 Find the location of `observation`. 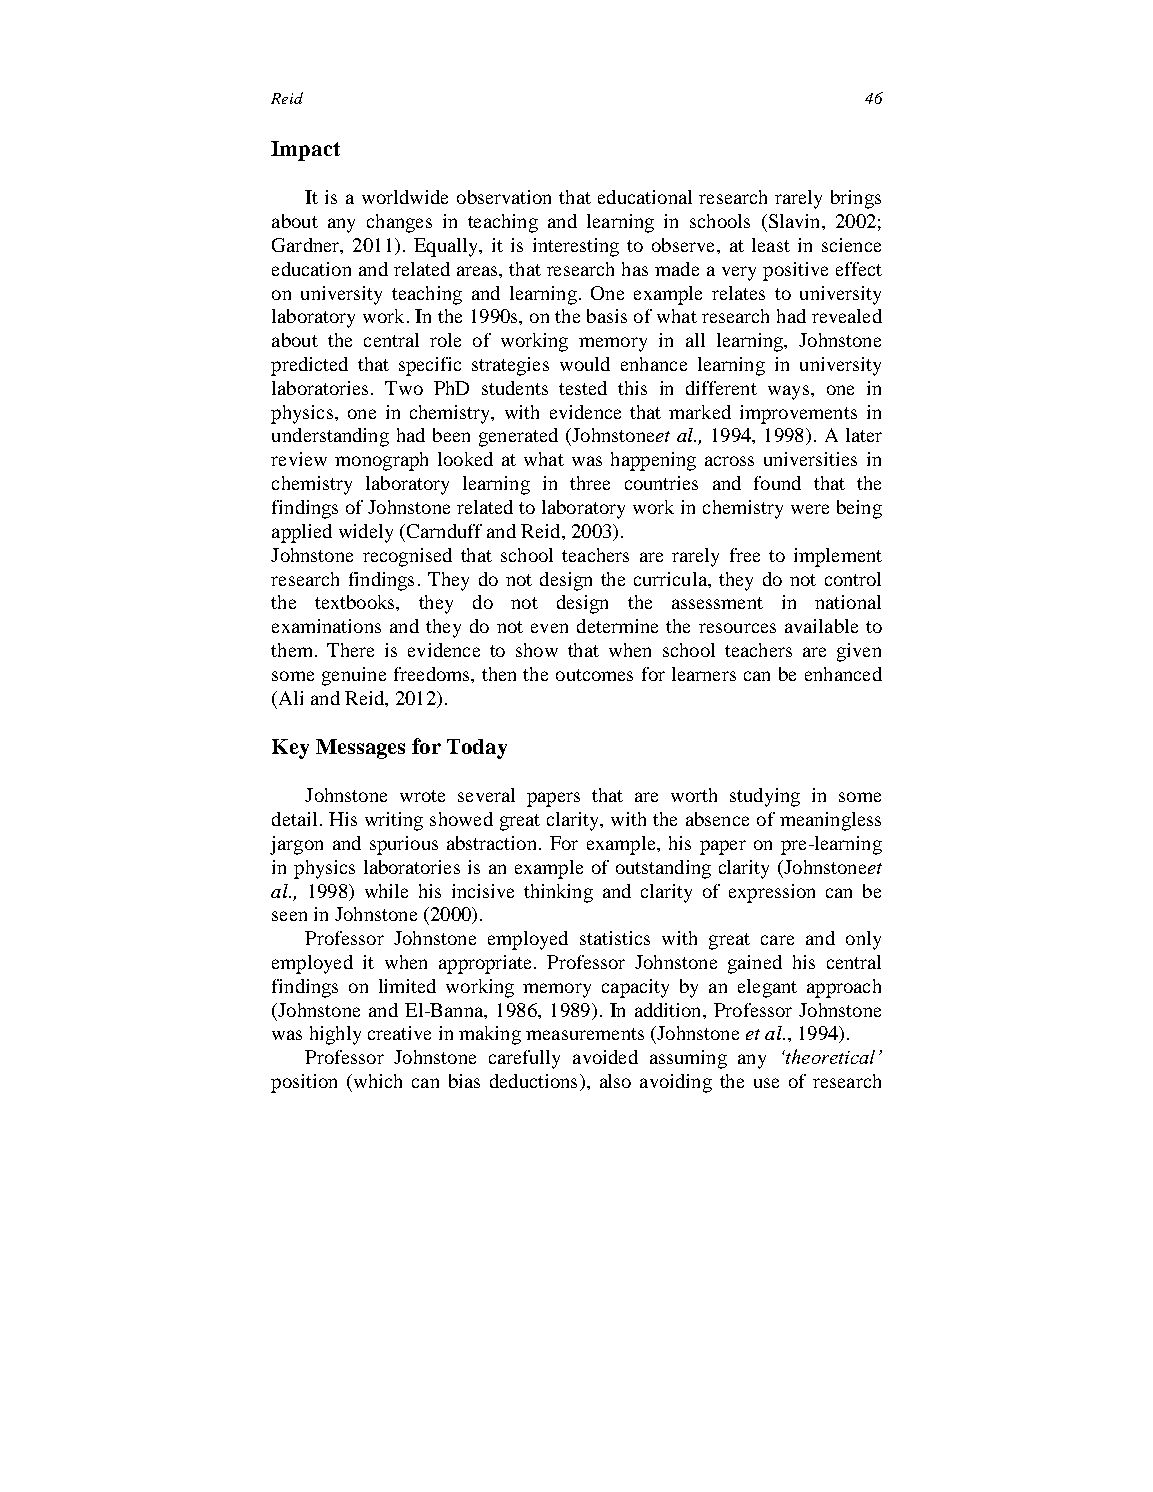

observation is located at coordinates (504, 197).
